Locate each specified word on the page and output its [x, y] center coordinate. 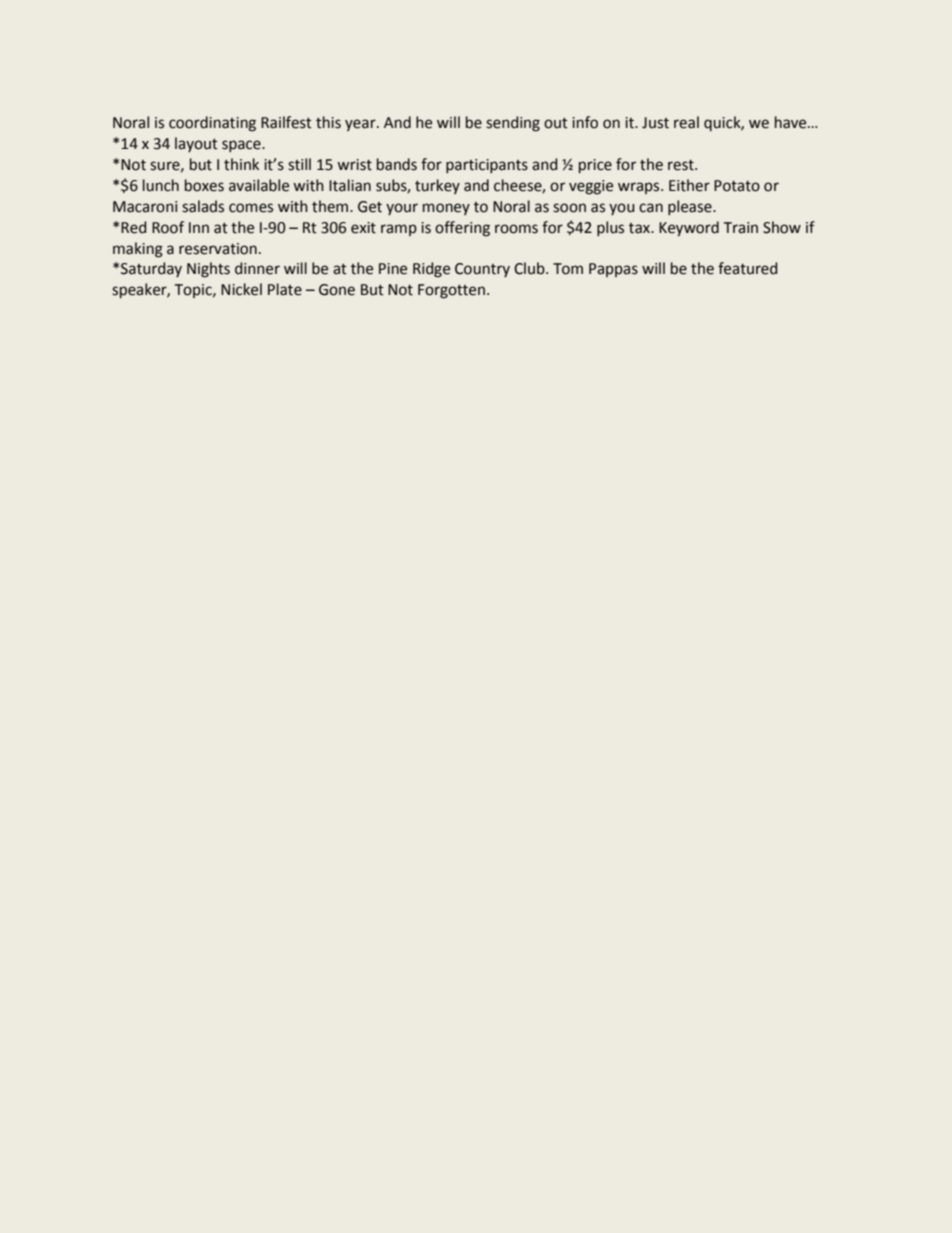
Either [689, 185]
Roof [168, 227]
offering [462, 229]
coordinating [212, 124]
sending [513, 124]
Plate [285, 289]
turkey [437, 186]
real [686, 122]
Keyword [689, 228]
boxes [204, 185]
